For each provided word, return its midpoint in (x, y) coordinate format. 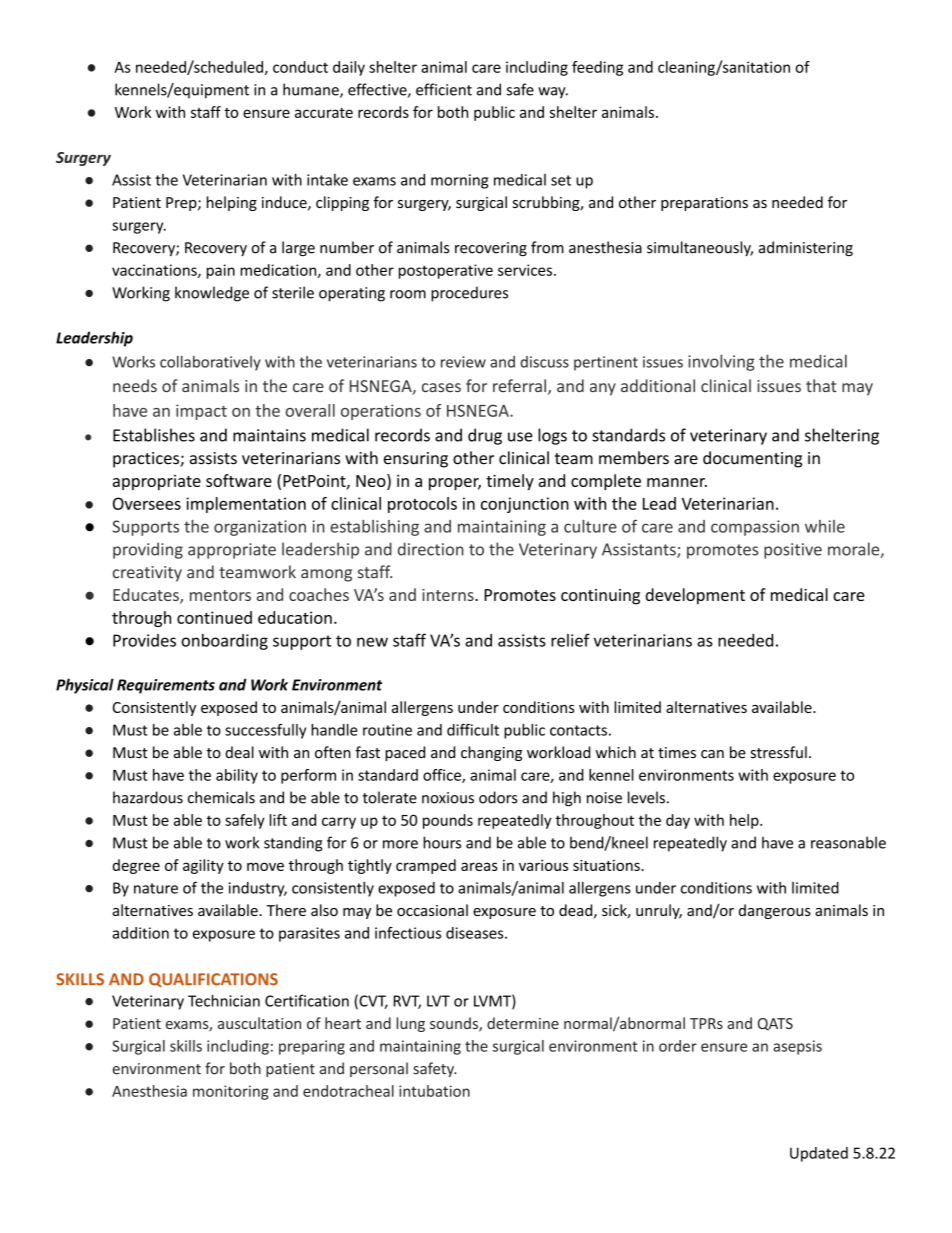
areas (479, 866)
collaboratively (210, 363)
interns (449, 595)
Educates (147, 596)
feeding (597, 68)
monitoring (231, 1092)
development (695, 596)
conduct (300, 67)
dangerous (775, 911)
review (463, 362)
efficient (444, 89)
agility (203, 866)
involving (721, 362)
